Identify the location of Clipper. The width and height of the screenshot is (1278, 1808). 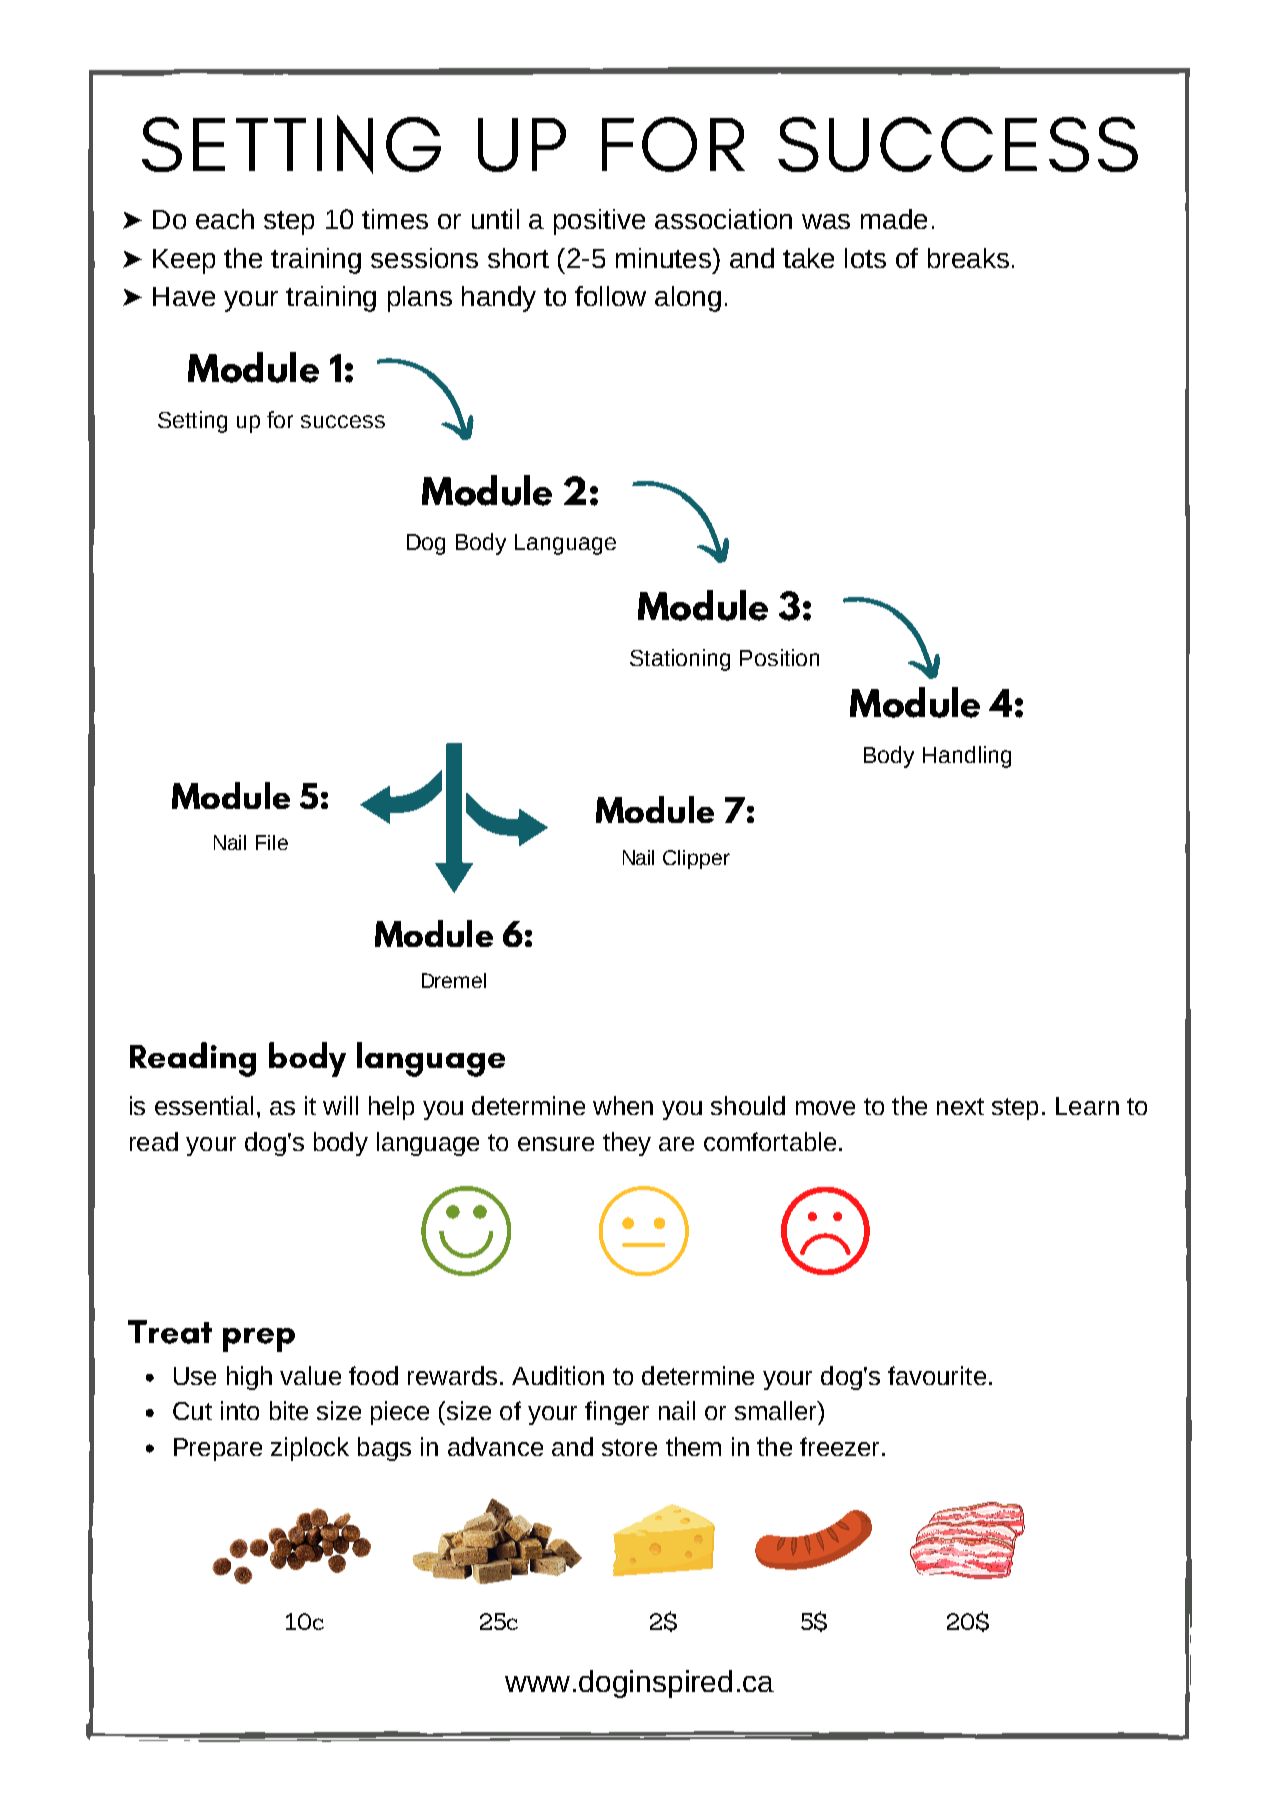
(696, 859).
